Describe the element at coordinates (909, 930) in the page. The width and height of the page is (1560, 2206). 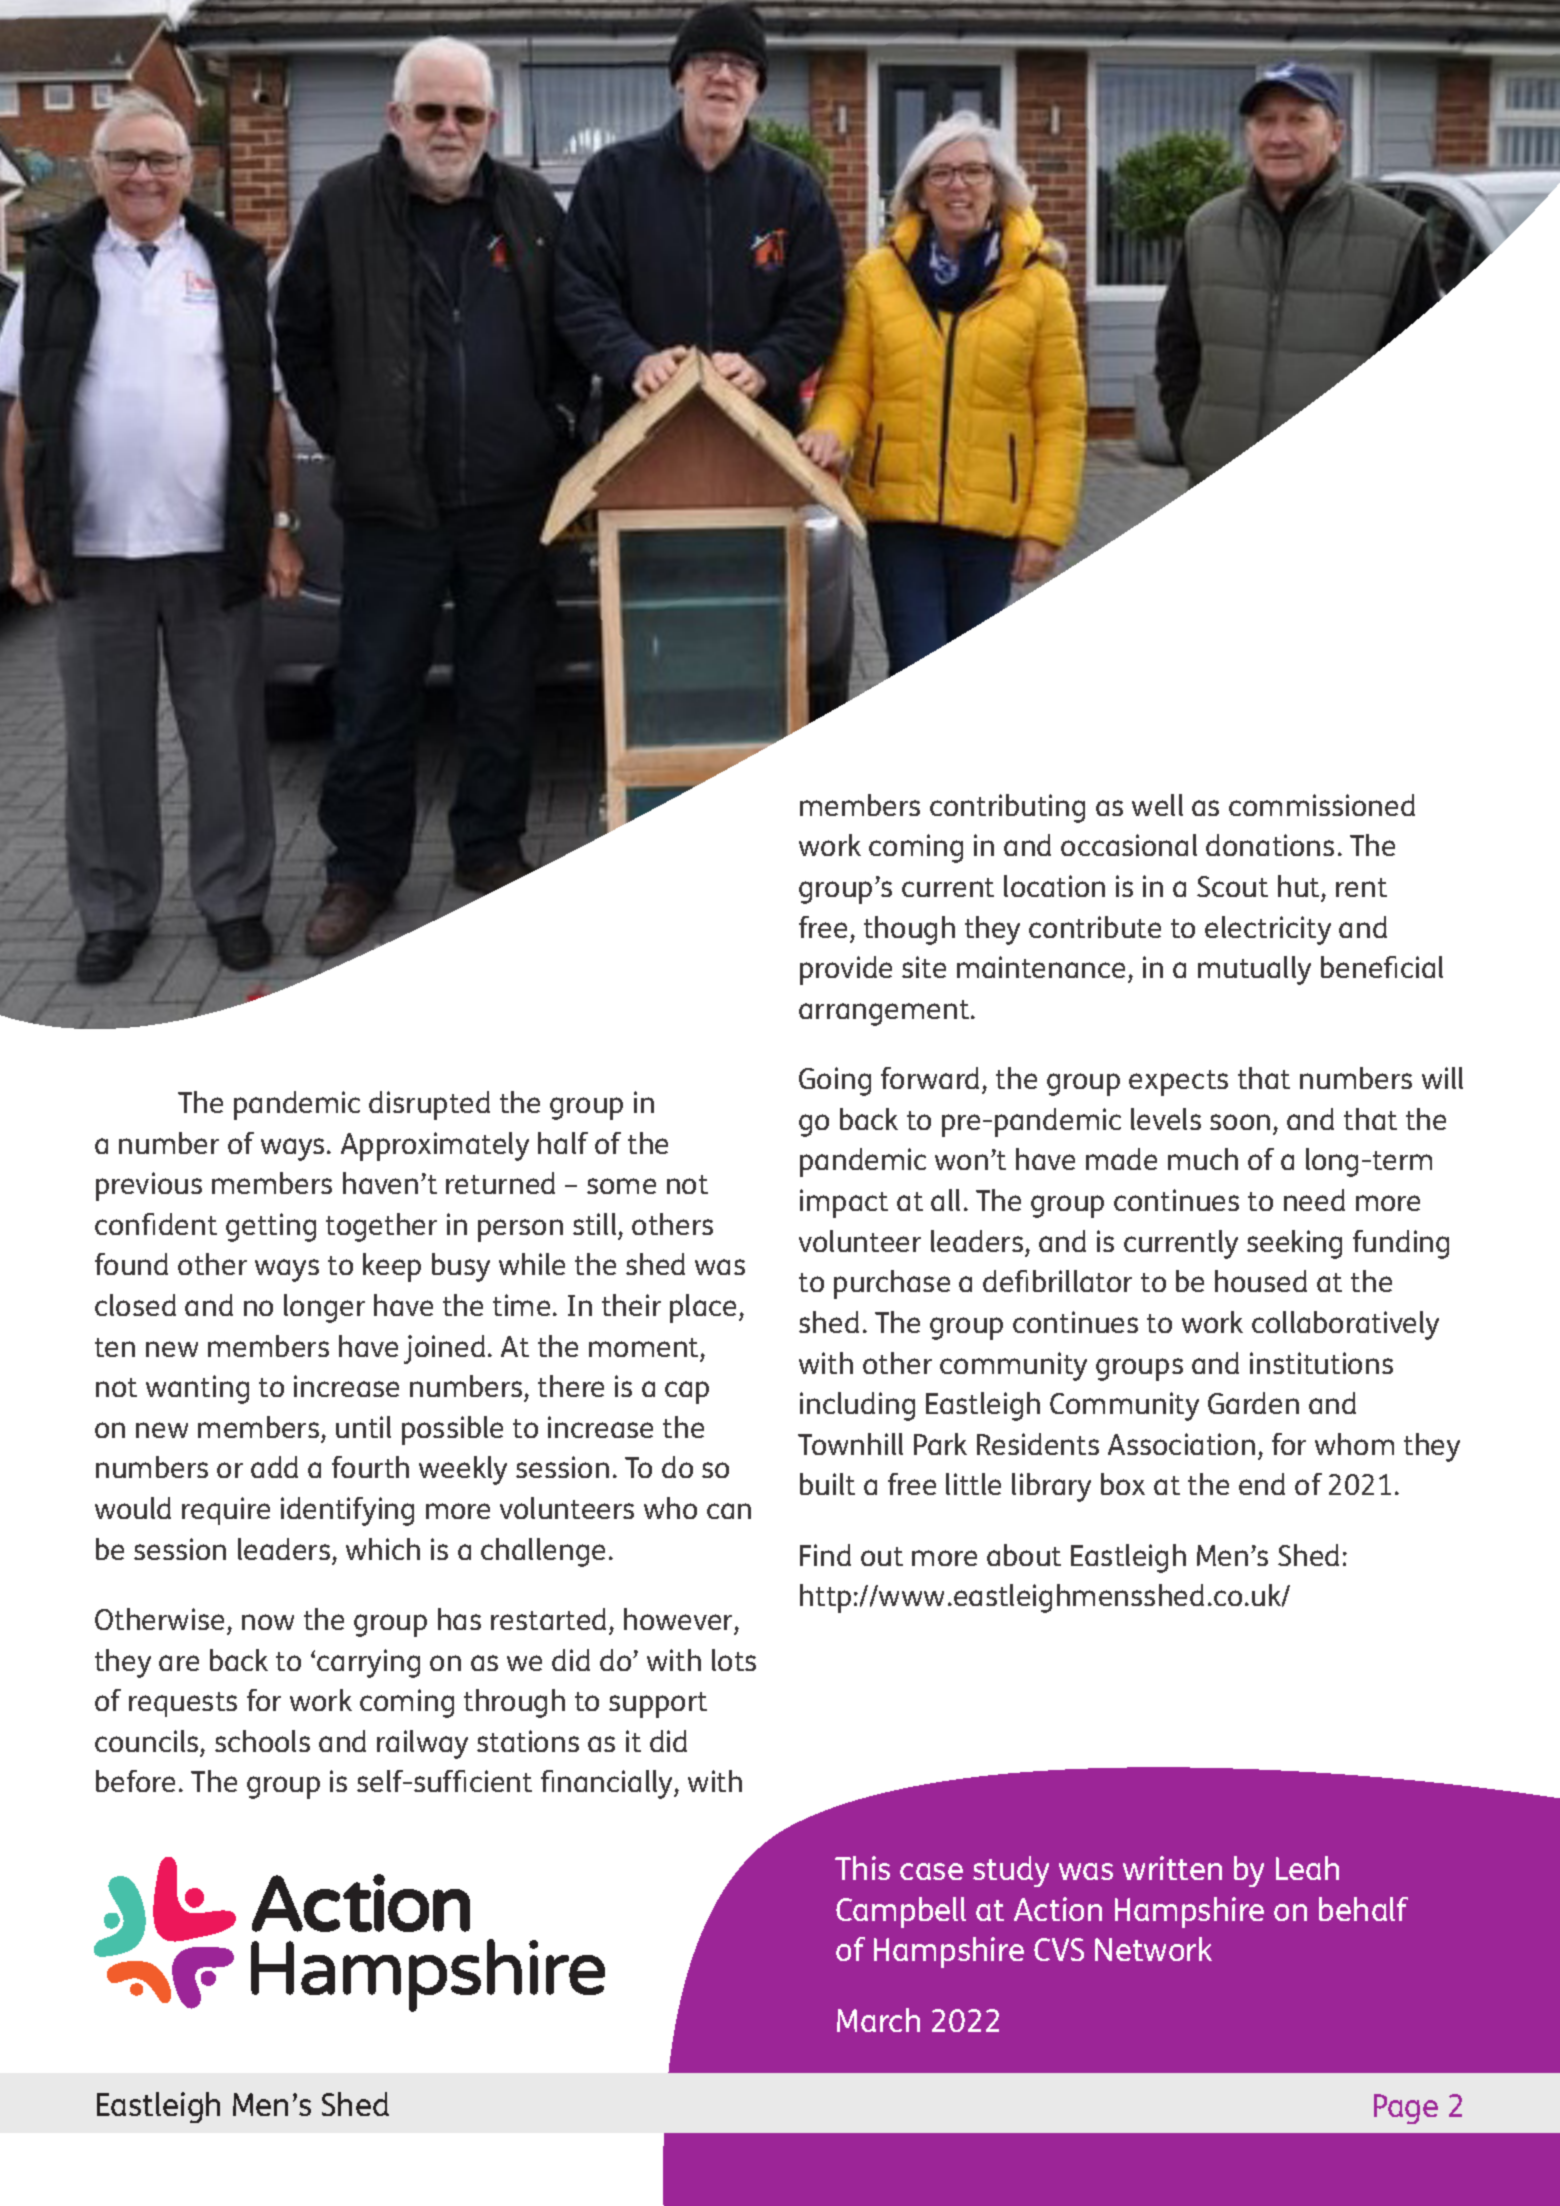
I see `though` at that location.
